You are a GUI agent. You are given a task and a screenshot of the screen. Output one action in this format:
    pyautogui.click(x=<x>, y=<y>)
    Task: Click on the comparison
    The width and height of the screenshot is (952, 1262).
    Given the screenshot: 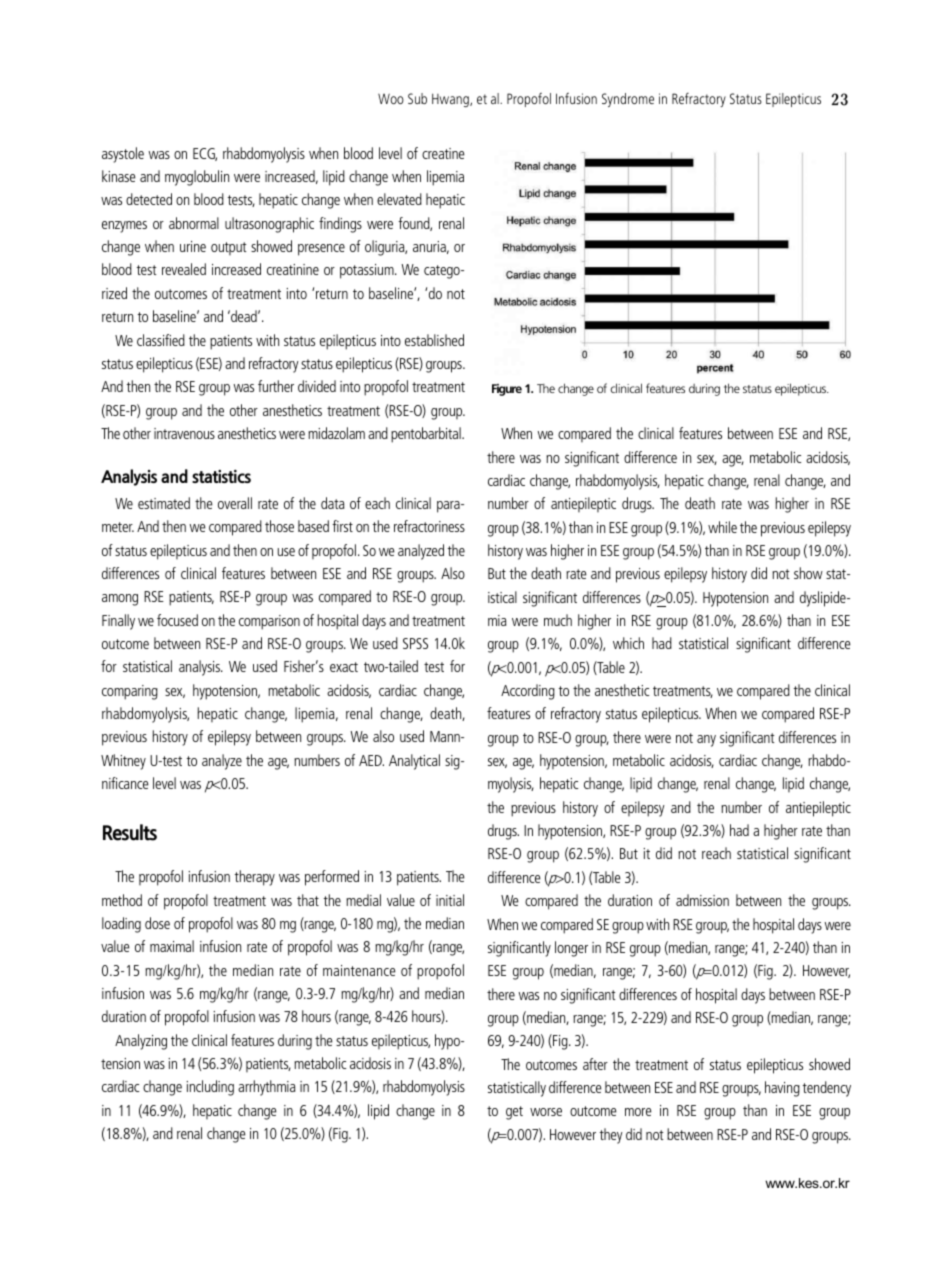 What is the action you would take?
    pyautogui.click(x=269, y=622)
